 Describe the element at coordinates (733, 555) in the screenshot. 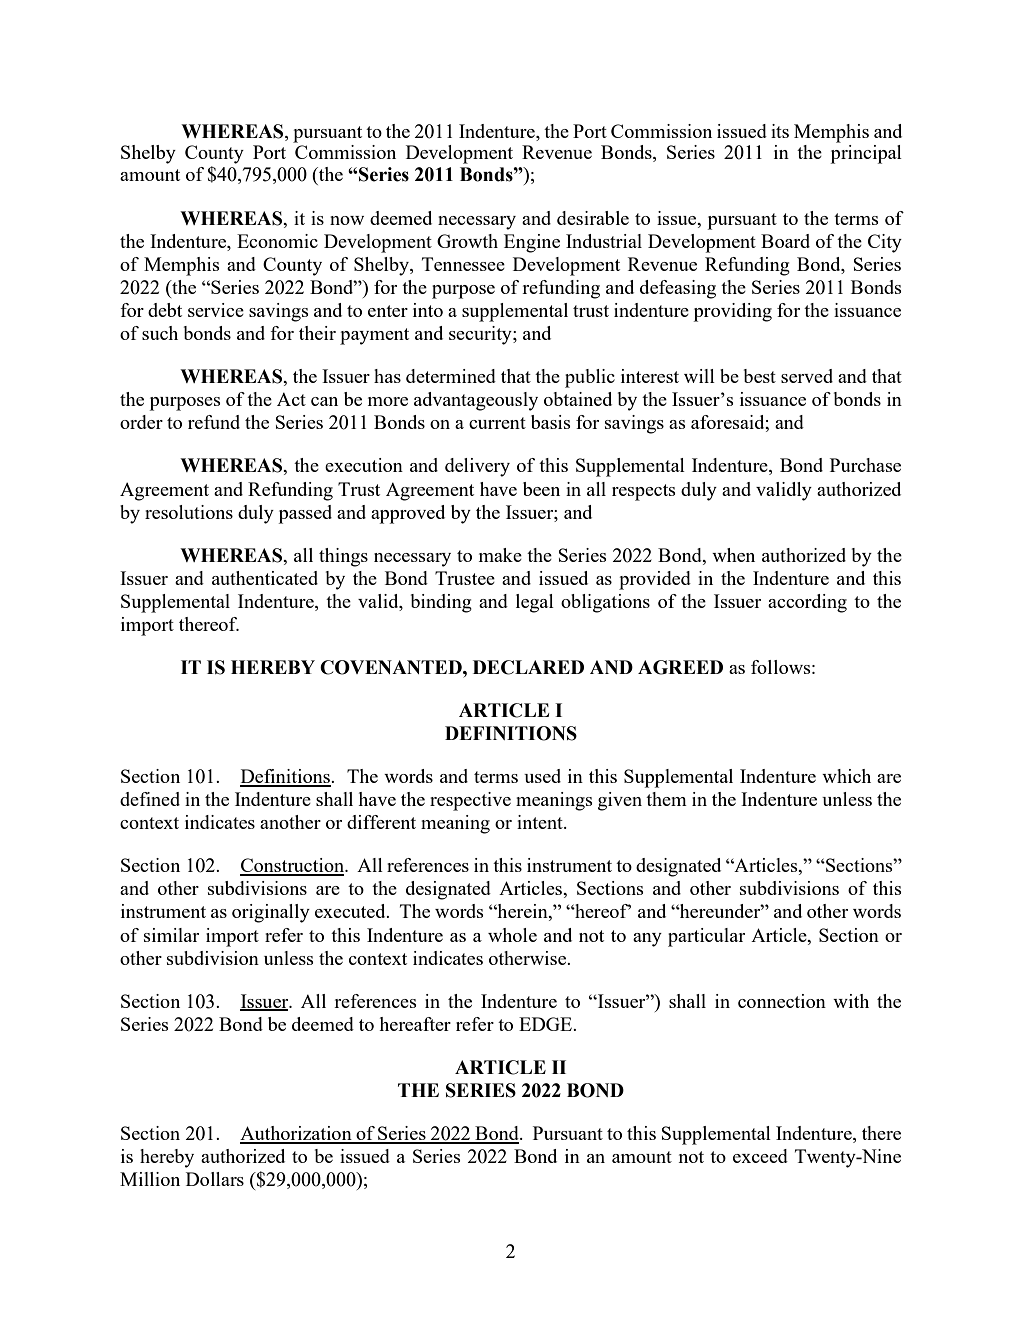

I see `when` at that location.
